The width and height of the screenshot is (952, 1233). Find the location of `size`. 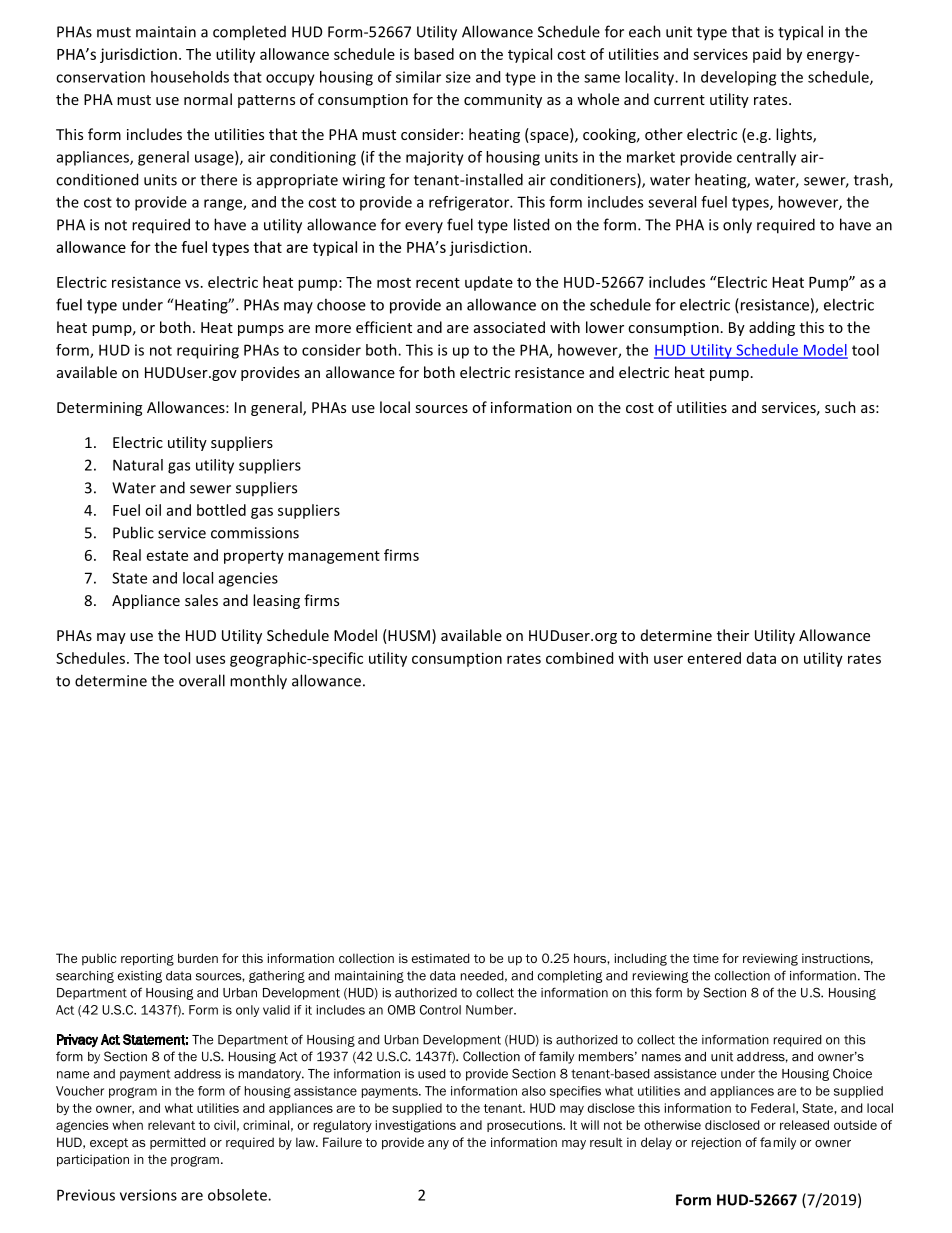

size is located at coordinates (458, 77).
